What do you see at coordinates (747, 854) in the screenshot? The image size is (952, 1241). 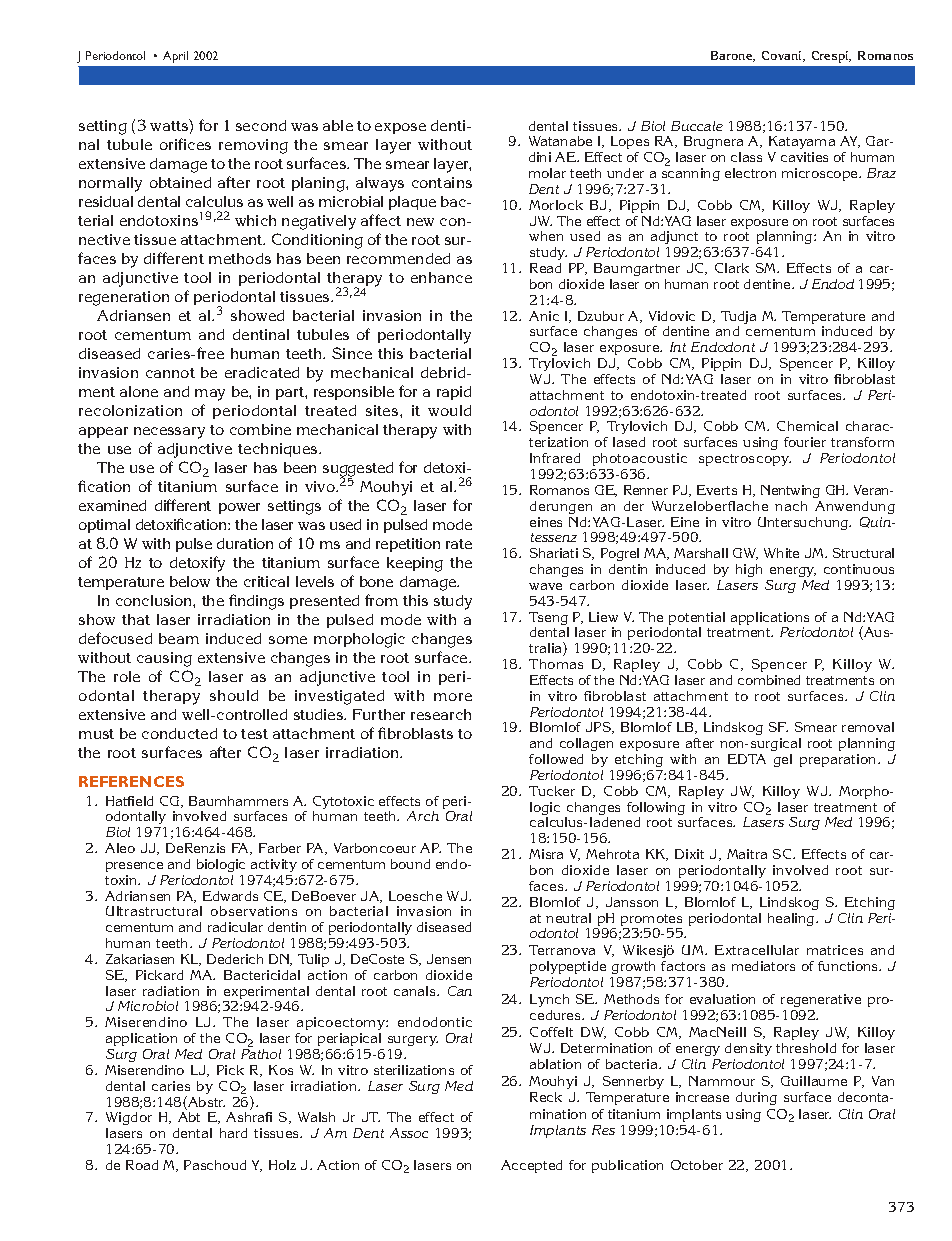 I see `Maitra` at bounding box center [747, 854].
